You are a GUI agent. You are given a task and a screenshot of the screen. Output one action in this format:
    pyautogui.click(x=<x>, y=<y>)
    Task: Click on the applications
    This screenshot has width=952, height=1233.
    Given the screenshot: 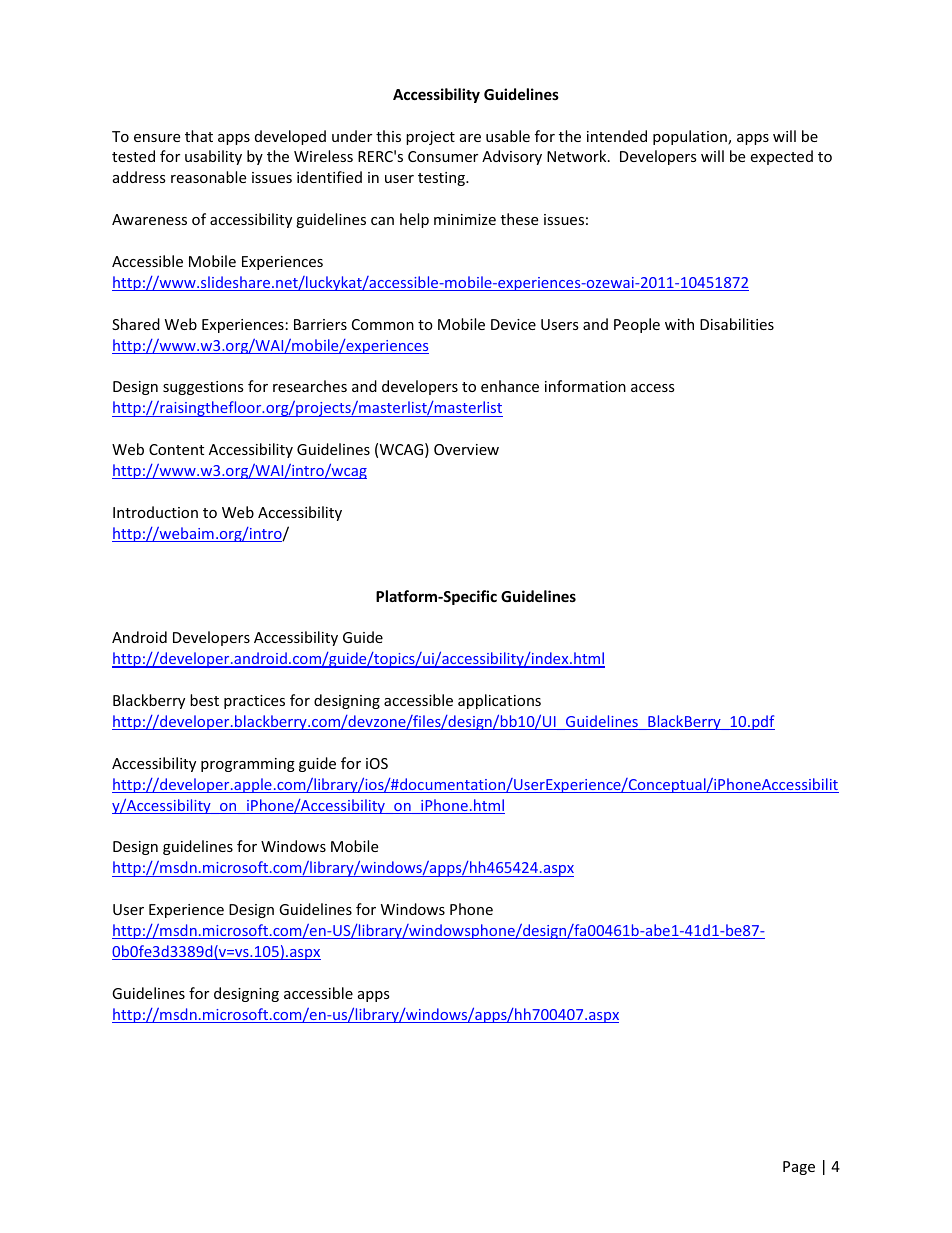 What is the action you would take?
    pyautogui.click(x=499, y=701)
